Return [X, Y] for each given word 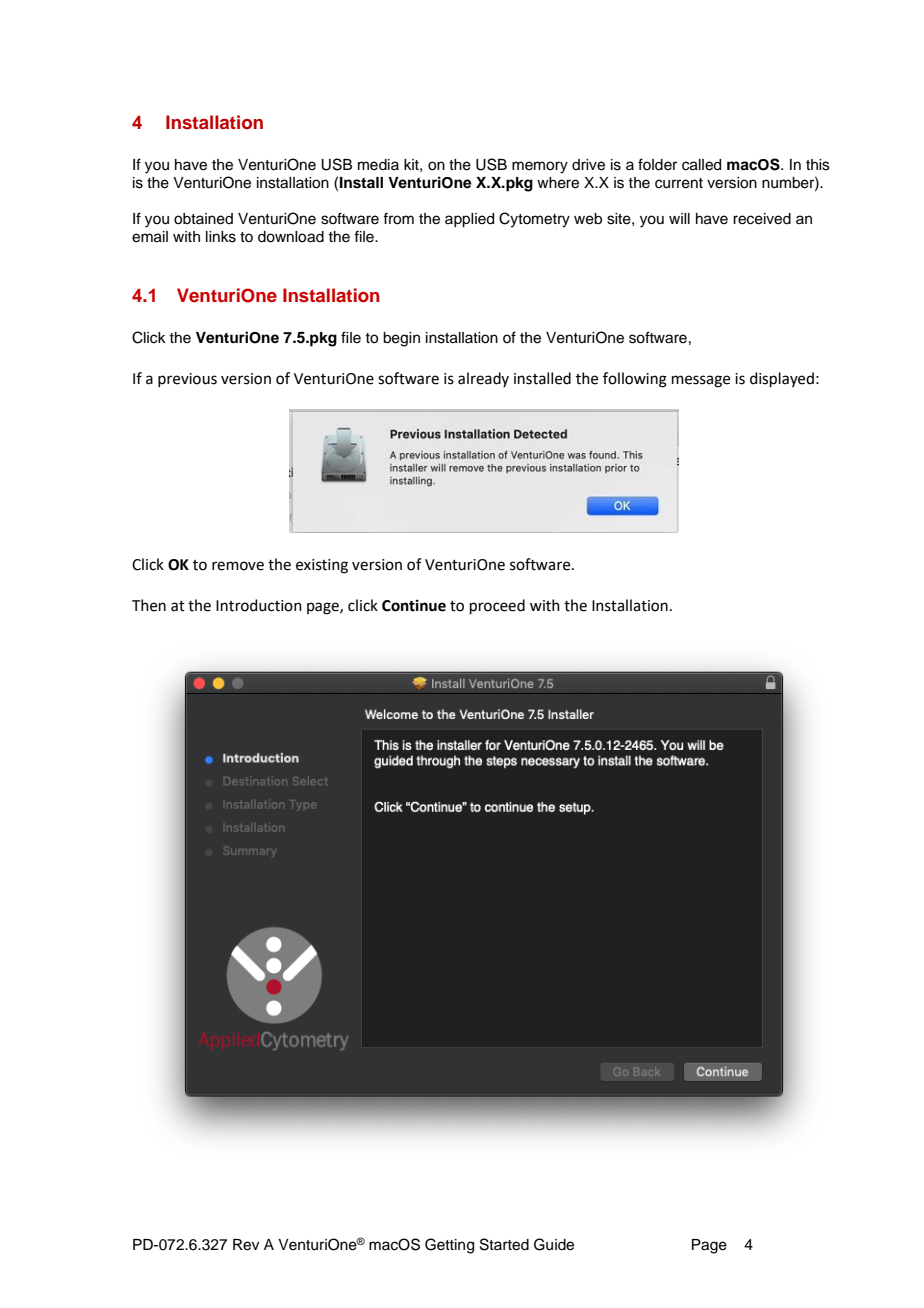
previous [187, 380]
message [701, 381]
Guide [554, 1244]
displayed [782, 379]
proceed [497, 606]
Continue [414, 605]
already [483, 379]
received [762, 219]
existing [322, 566]
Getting [449, 1246]
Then [149, 605]
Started [504, 1244]
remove [238, 566]
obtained [203, 219]
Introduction [259, 605]
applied [469, 220]
